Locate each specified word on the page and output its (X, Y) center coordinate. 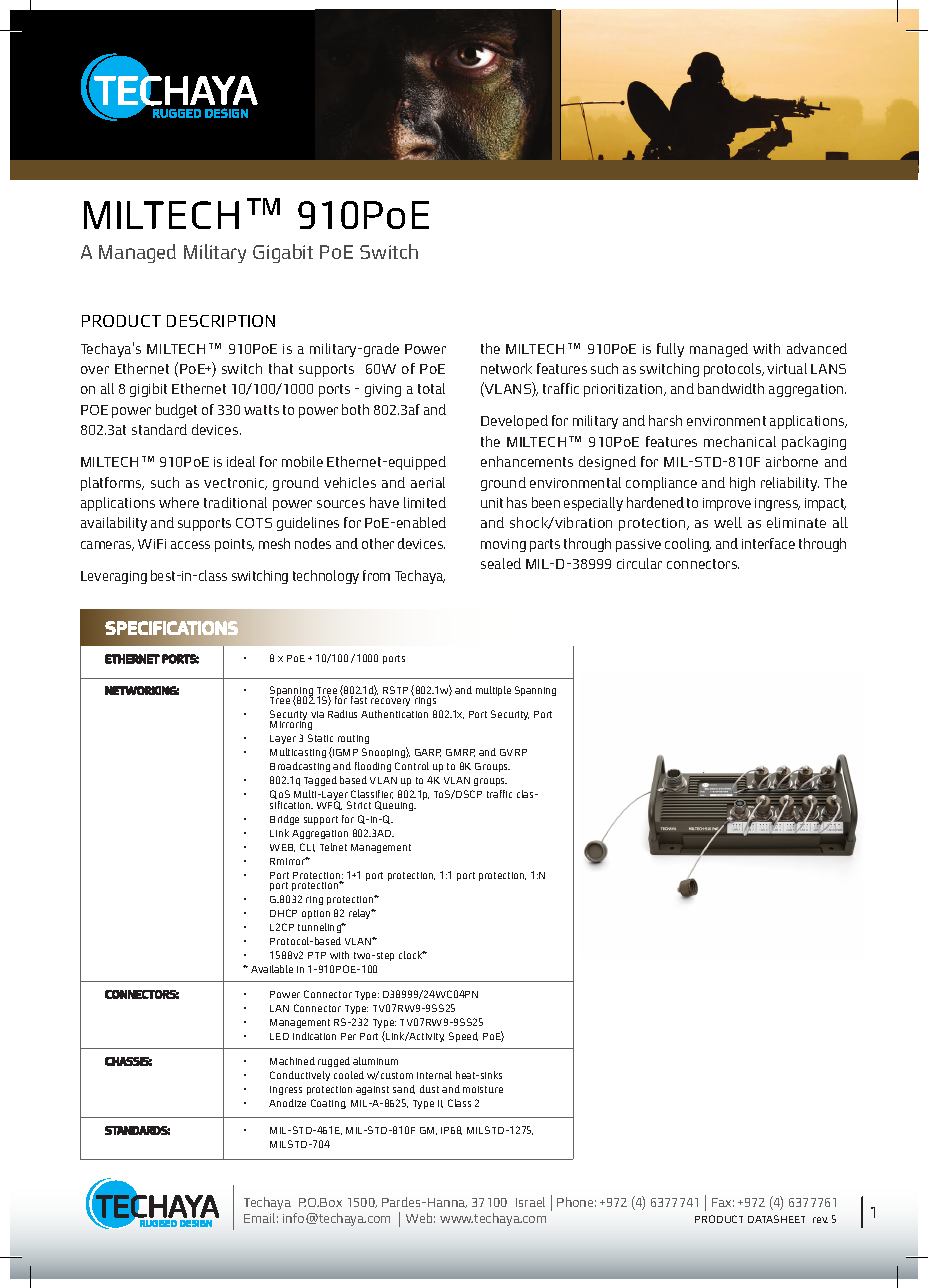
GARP (428, 753)
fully (670, 350)
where (179, 502)
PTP (317, 955)
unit (492, 503)
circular (639, 563)
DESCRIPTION (221, 321)
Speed (463, 1037)
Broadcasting (300, 767)
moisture (483, 1089)
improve (727, 504)
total (431, 388)
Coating (328, 1104)
